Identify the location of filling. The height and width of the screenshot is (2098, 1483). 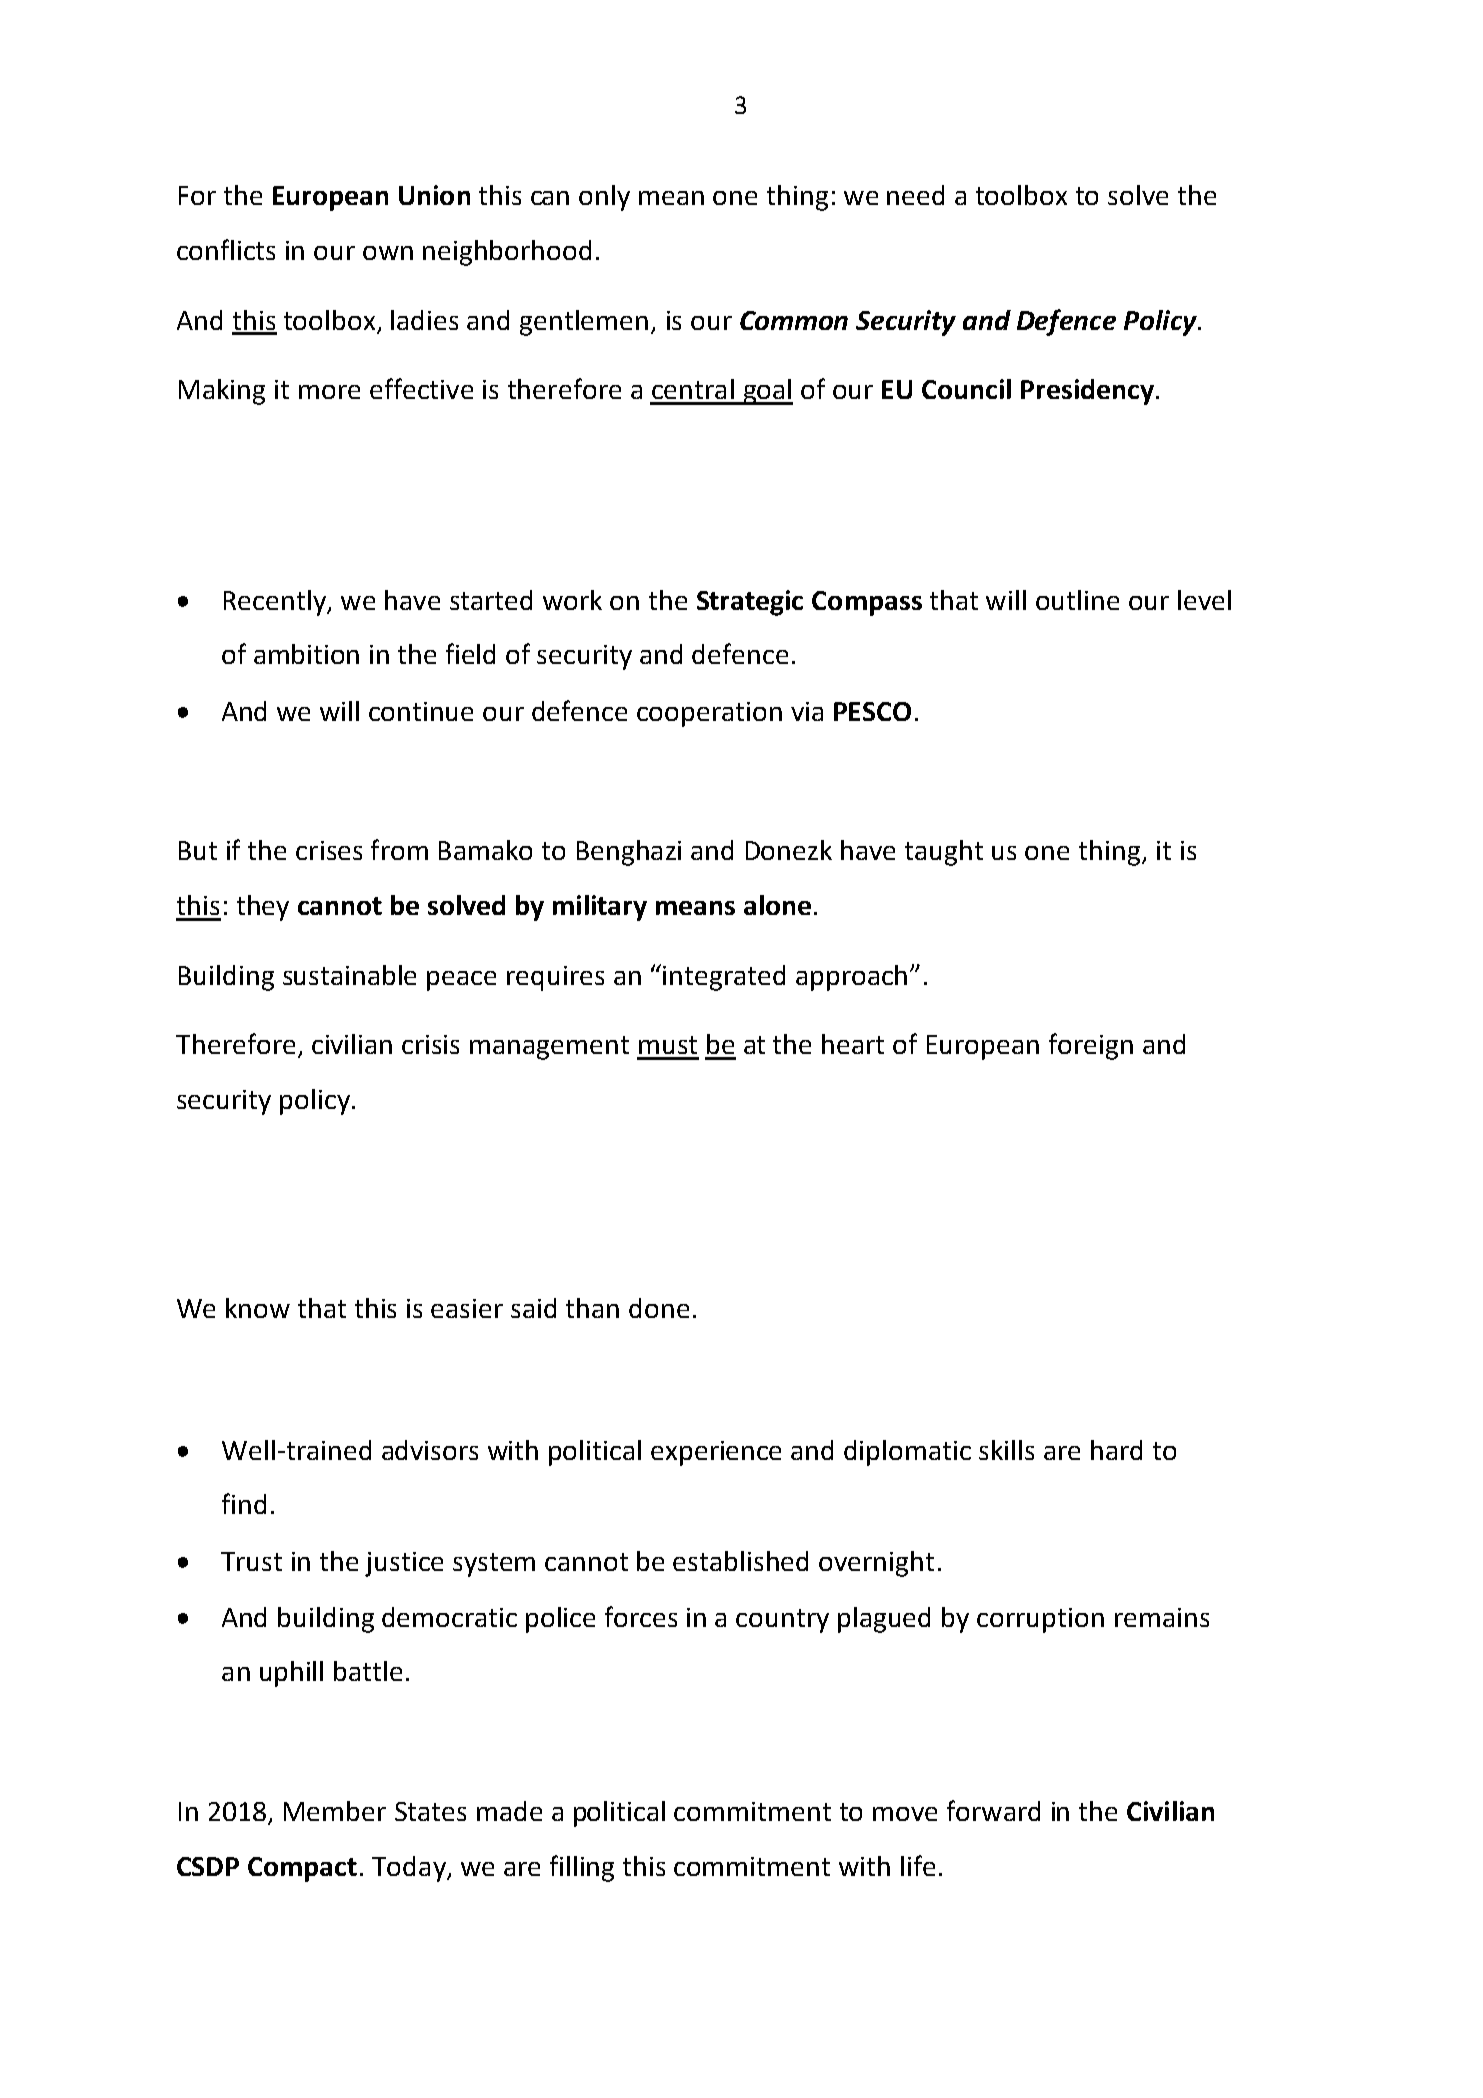
(582, 1868).
